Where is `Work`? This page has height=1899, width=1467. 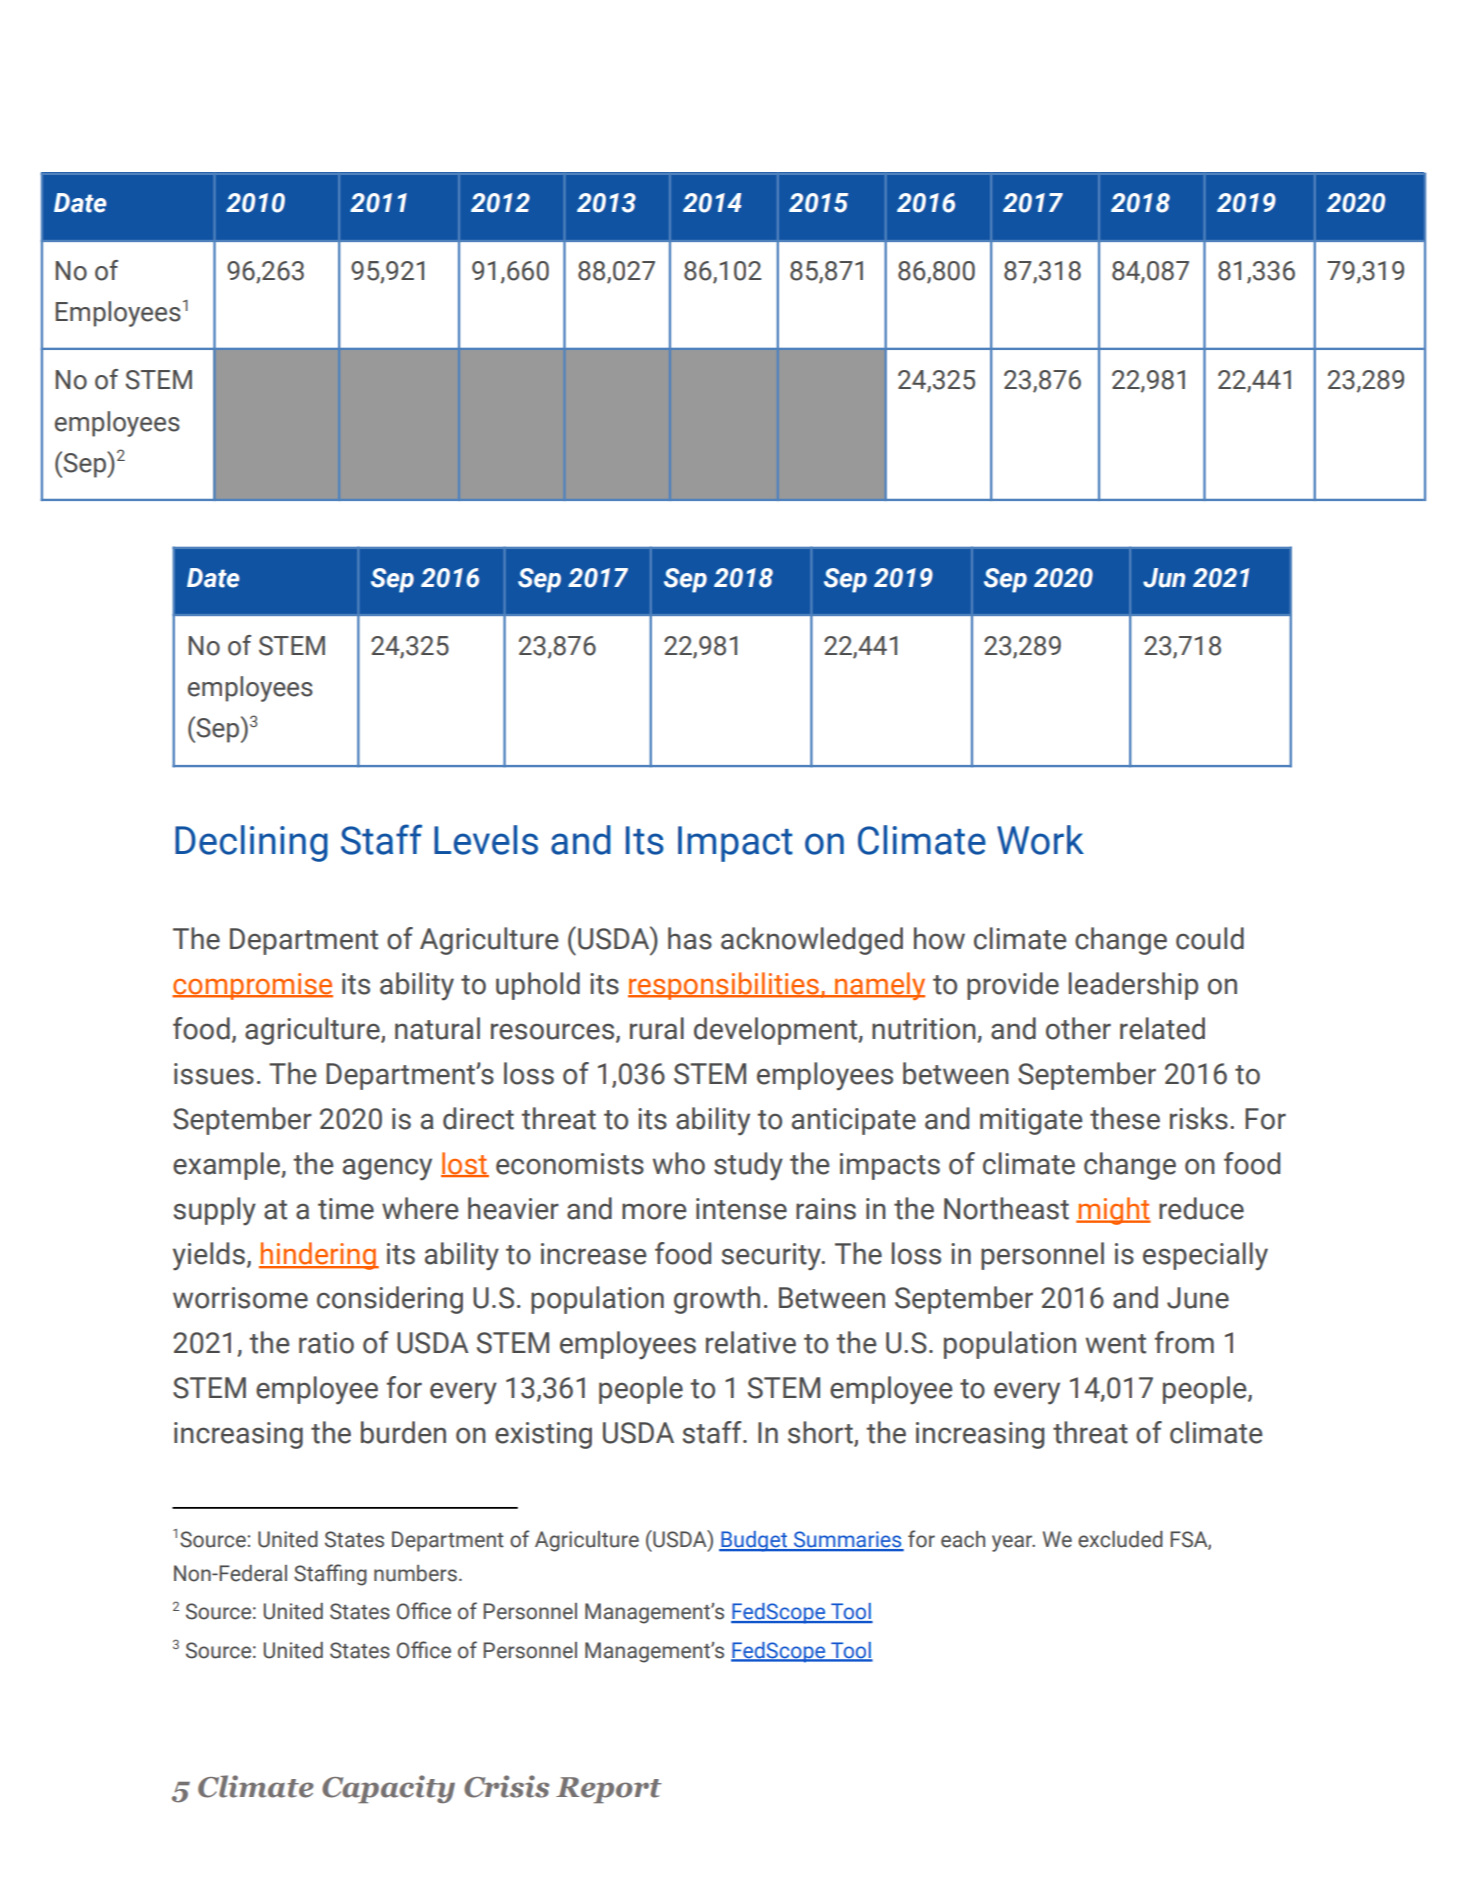 Work is located at coordinates (1040, 840).
